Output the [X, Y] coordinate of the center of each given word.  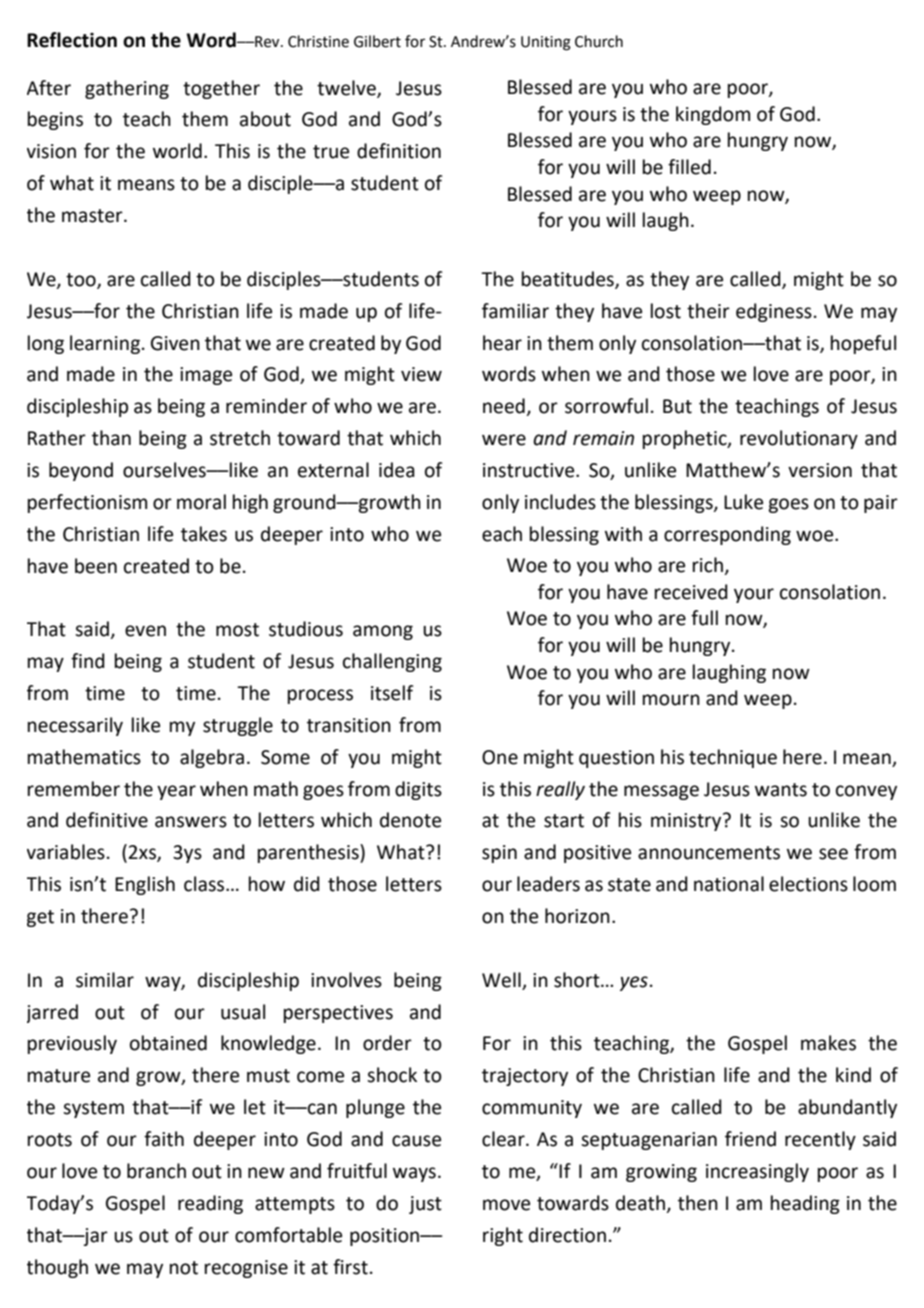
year [176, 792]
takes [204, 534]
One [500, 757]
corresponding [727, 535]
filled [689, 167]
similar [105, 980]
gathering [127, 89]
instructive [530, 470]
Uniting [546, 43]
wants [781, 790]
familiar [515, 311]
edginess [774, 312]
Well [502, 981]
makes [828, 1043]
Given [175, 343]
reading [210, 1204]
